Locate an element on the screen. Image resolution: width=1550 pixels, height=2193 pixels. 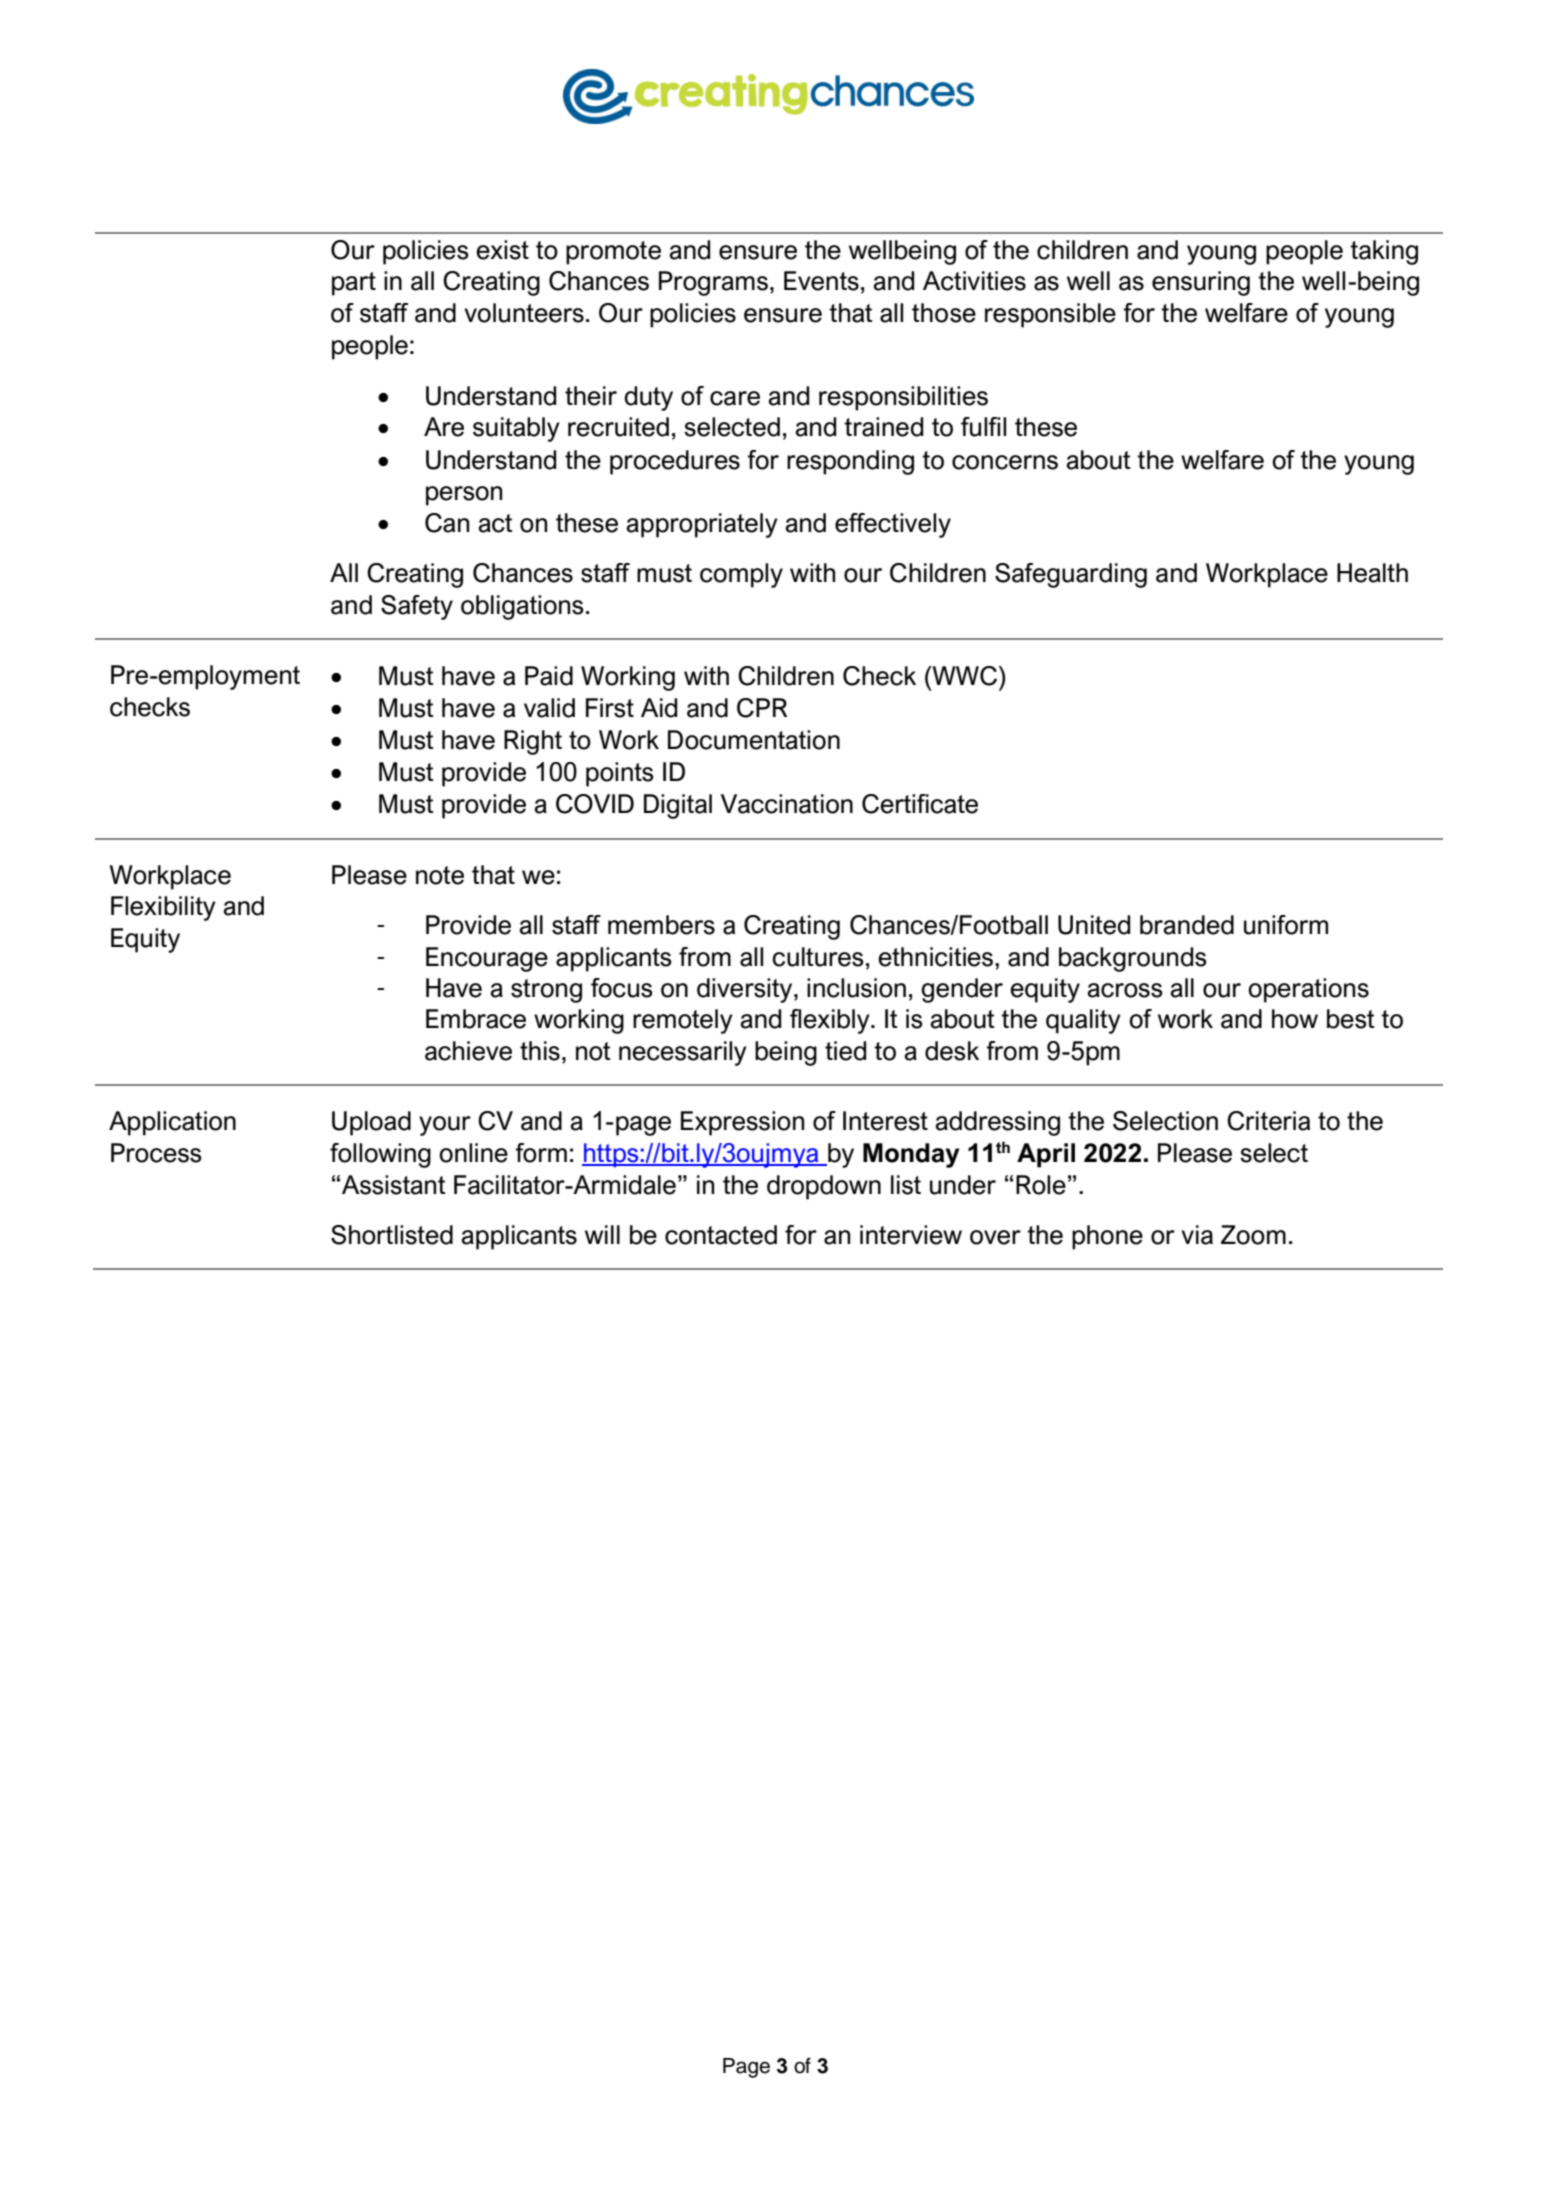
Certificate is located at coordinates (920, 804).
